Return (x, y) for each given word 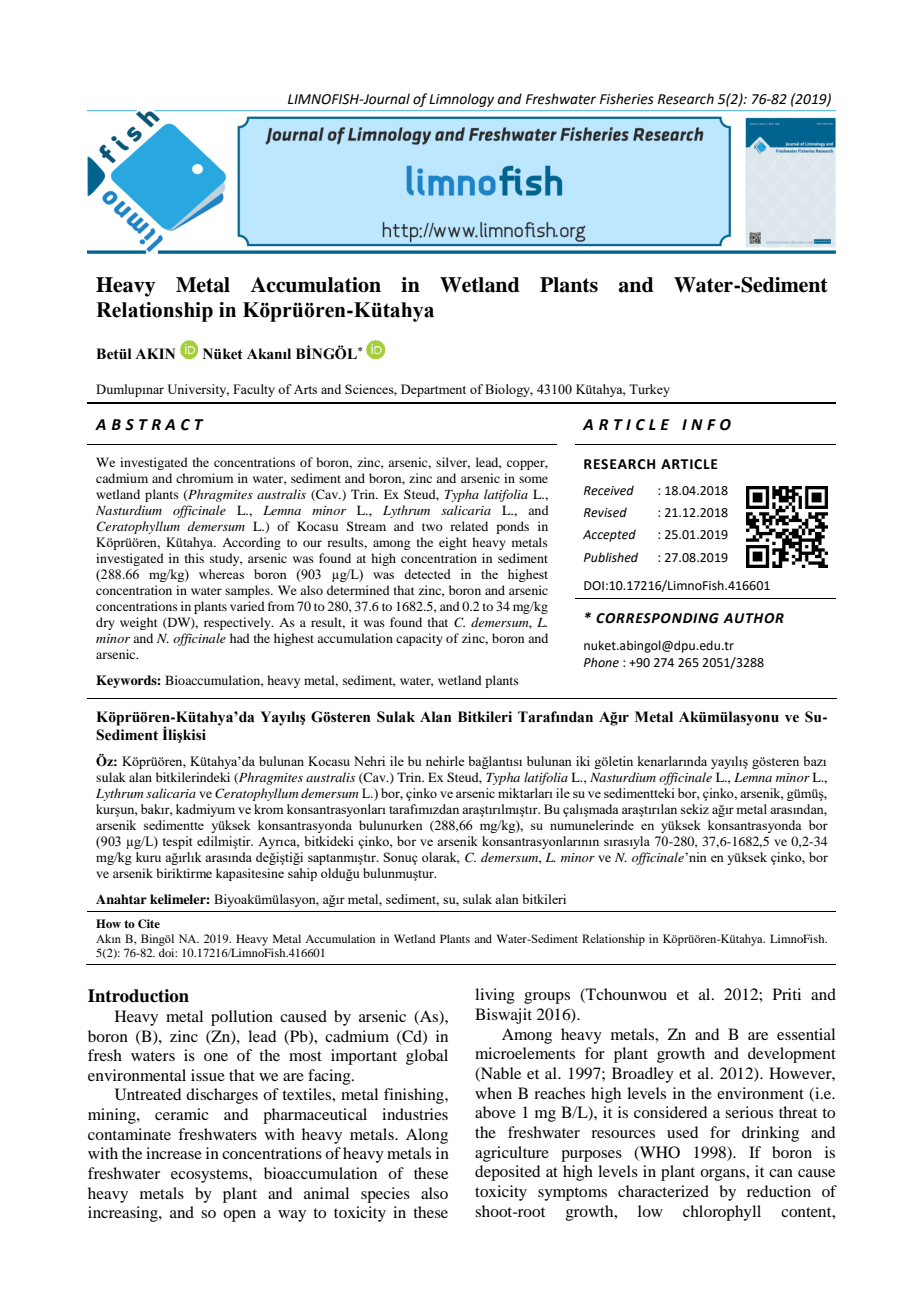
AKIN (155, 353)
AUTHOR (753, 618)
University (198, 390)
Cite (149, 924)
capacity (419, 639)
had (240, 638)
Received (609, 490)
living (495, 996)
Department (433, 390)
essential (806, 1034)
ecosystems (210, 1176)
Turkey (649, 390)
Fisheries (627, 99)
